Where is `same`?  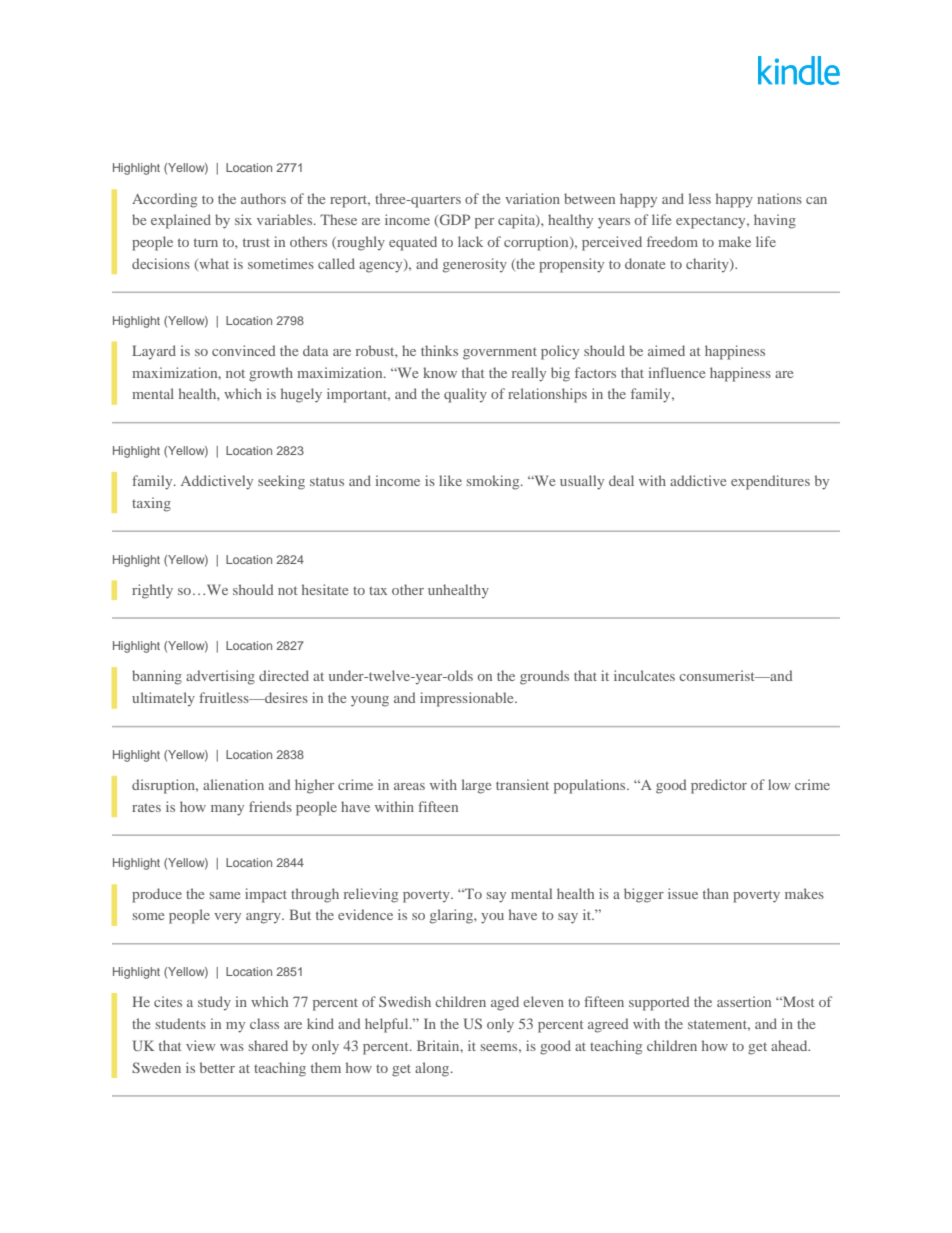 same is located at coordinates (225, 895).
